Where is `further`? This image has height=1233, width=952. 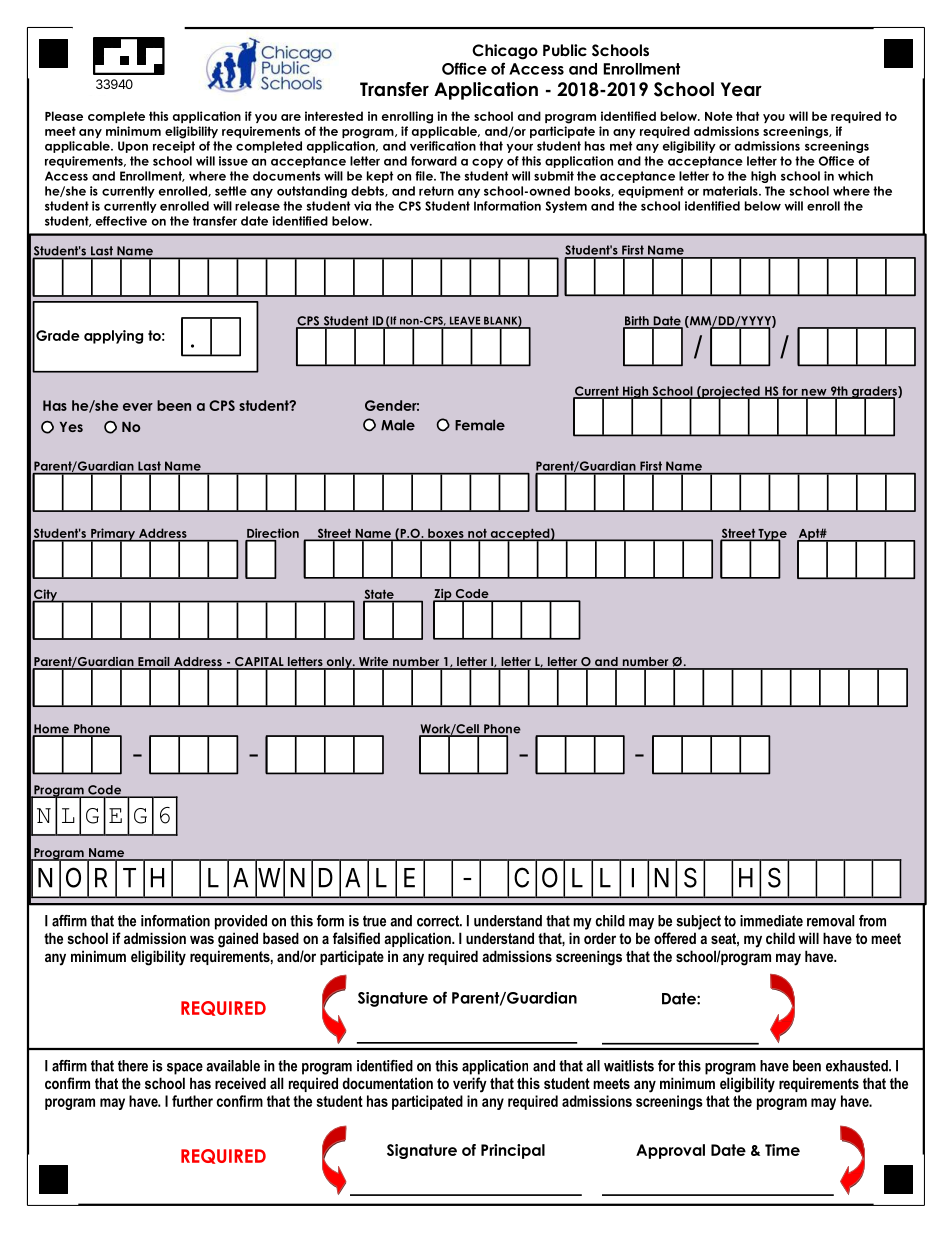
further is located at coordinates (192, 1101).
